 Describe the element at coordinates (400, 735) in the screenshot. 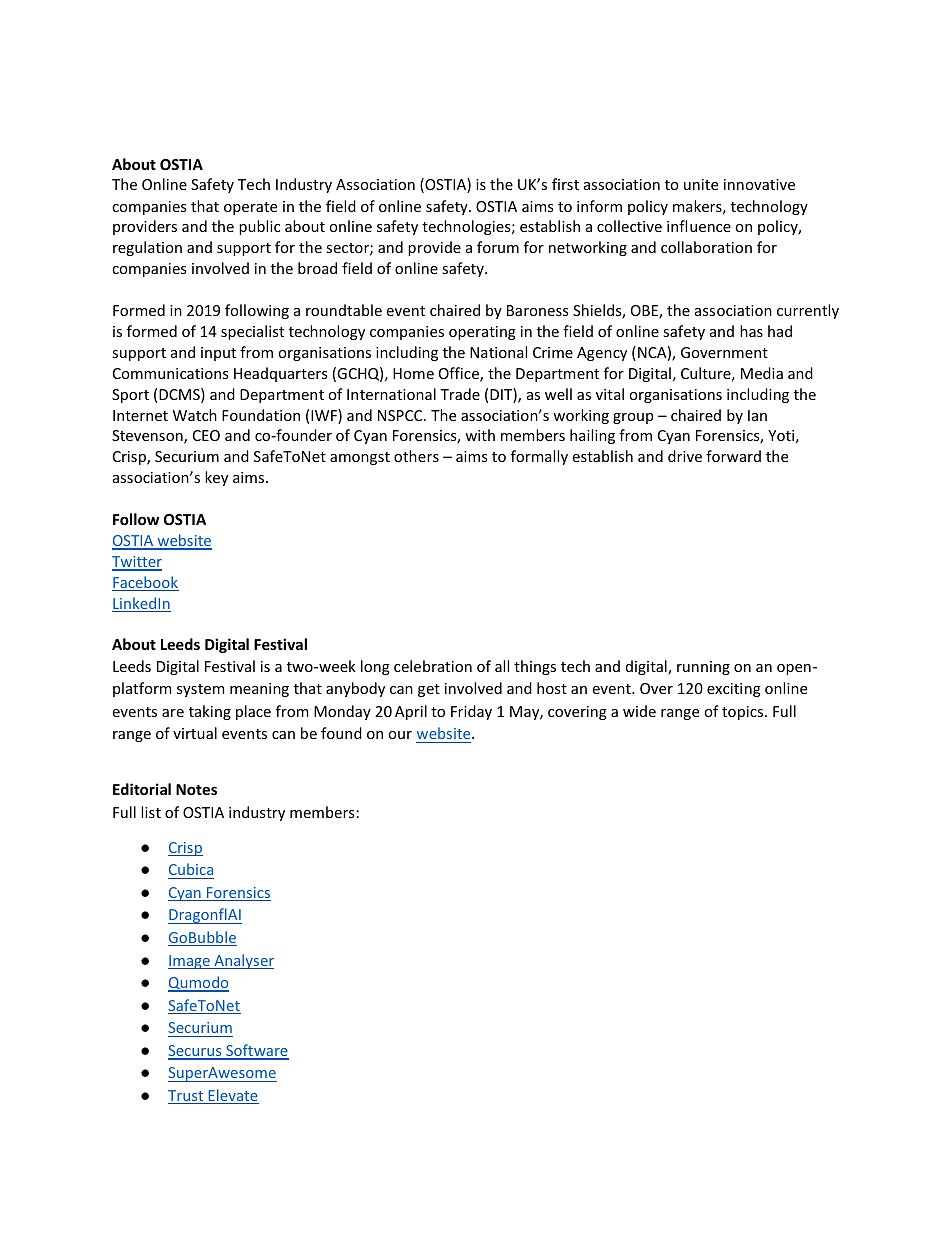

I see `our` at that location.
